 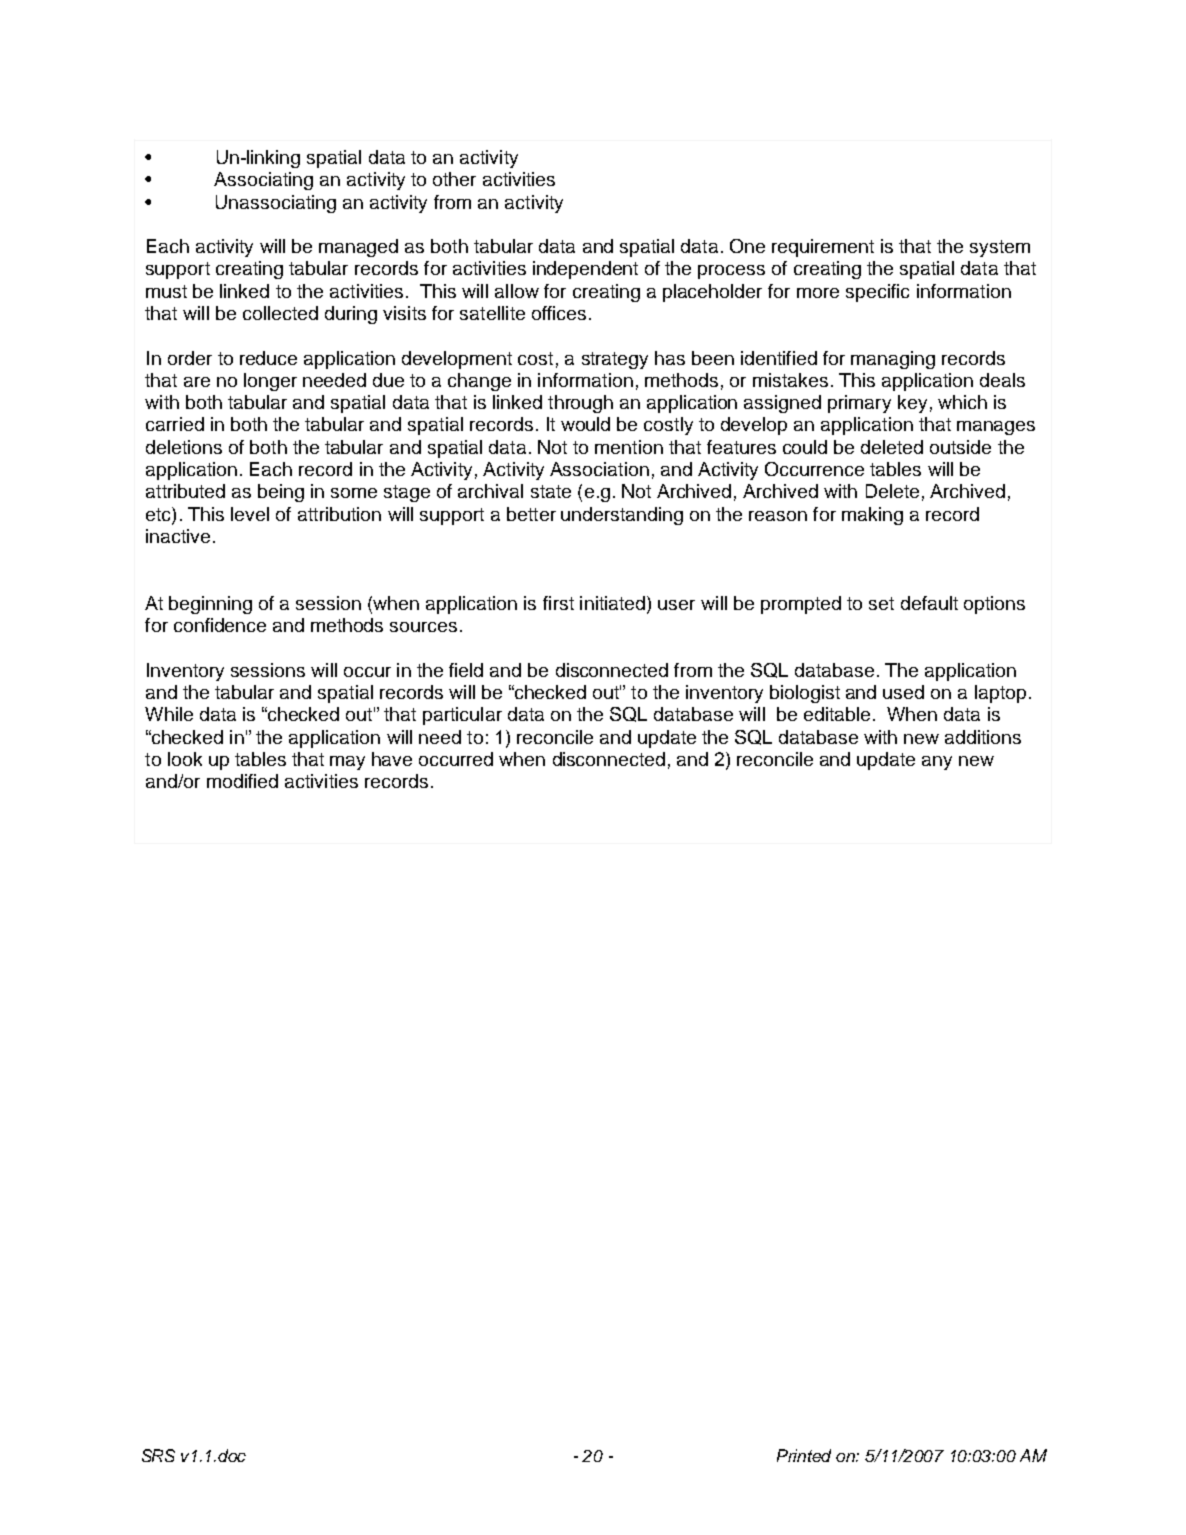 What do you see at coordinates (358, 248) in the screenshot?
I see `managed` at bounding box center [358, 248].
